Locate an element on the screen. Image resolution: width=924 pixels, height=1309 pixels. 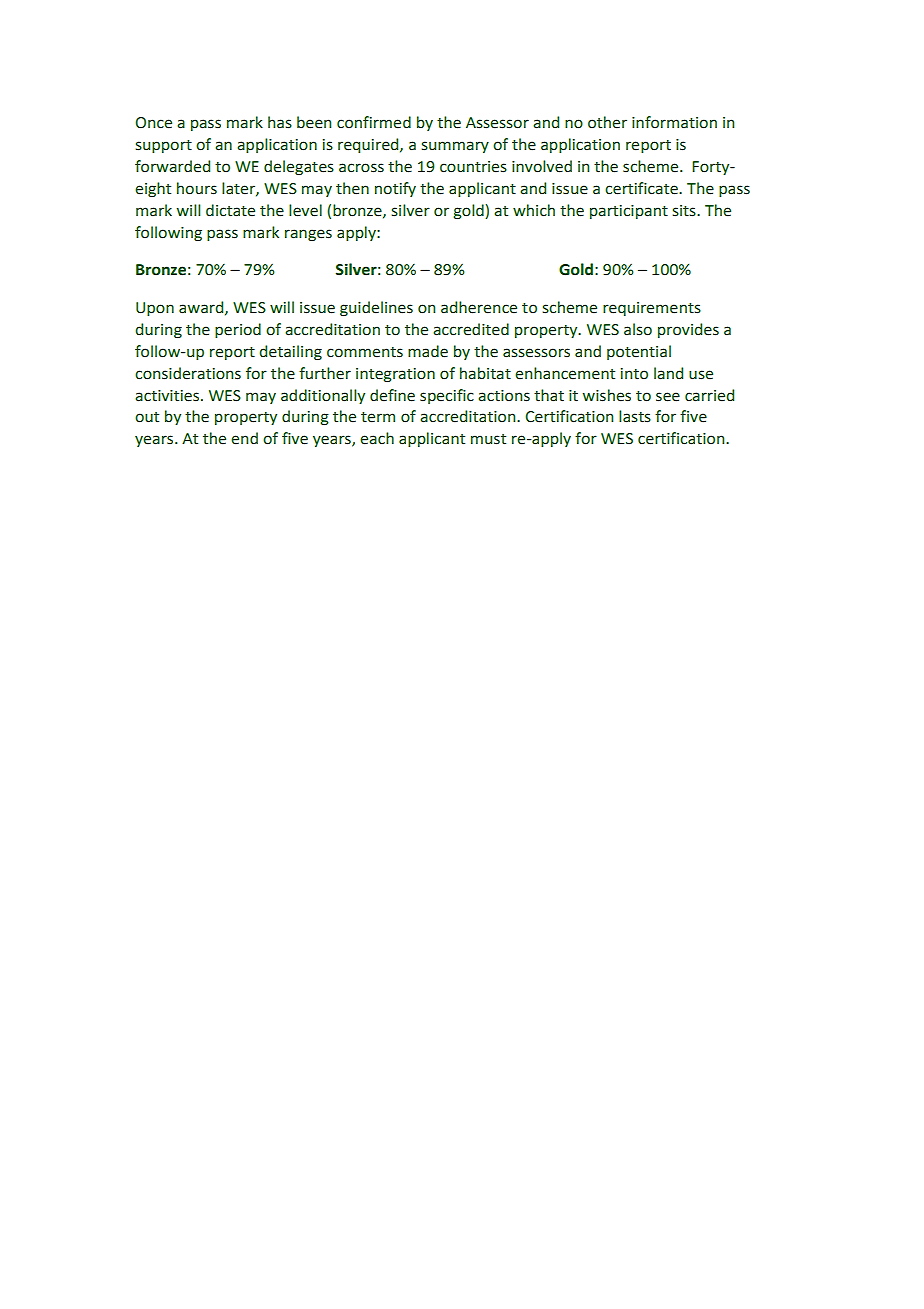
summary is located at coordinates (455, 147).
